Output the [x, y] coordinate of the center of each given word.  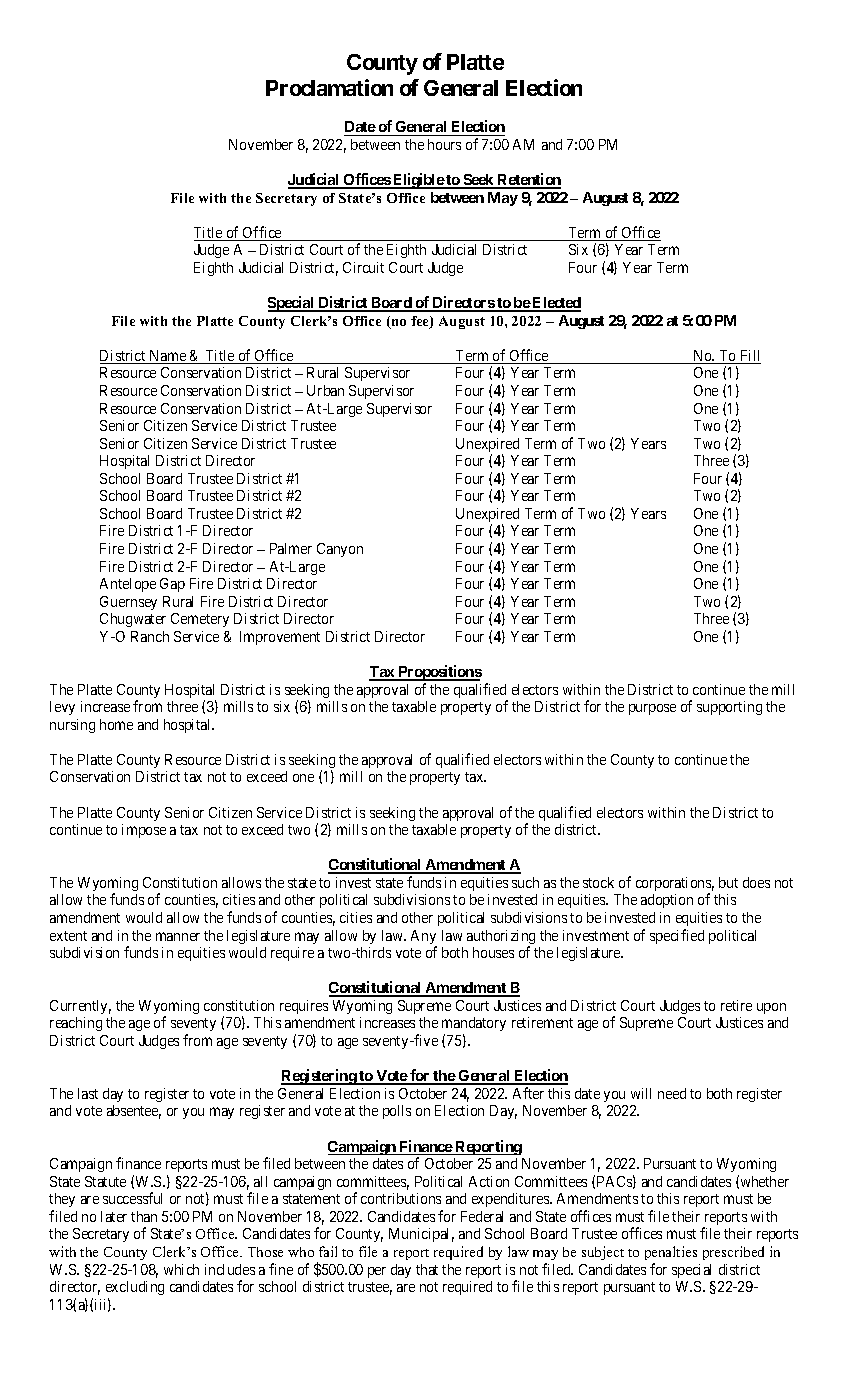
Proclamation [329, 87]
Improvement [280, 638]
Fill [749, 357]
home [116, 724]
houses [493, 952]
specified [677, 936]
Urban [325, 390]
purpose [652, 709]
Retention [528, 180]
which [181, 1269]
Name [167, 357]
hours [444, 144]
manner [178, 936]
